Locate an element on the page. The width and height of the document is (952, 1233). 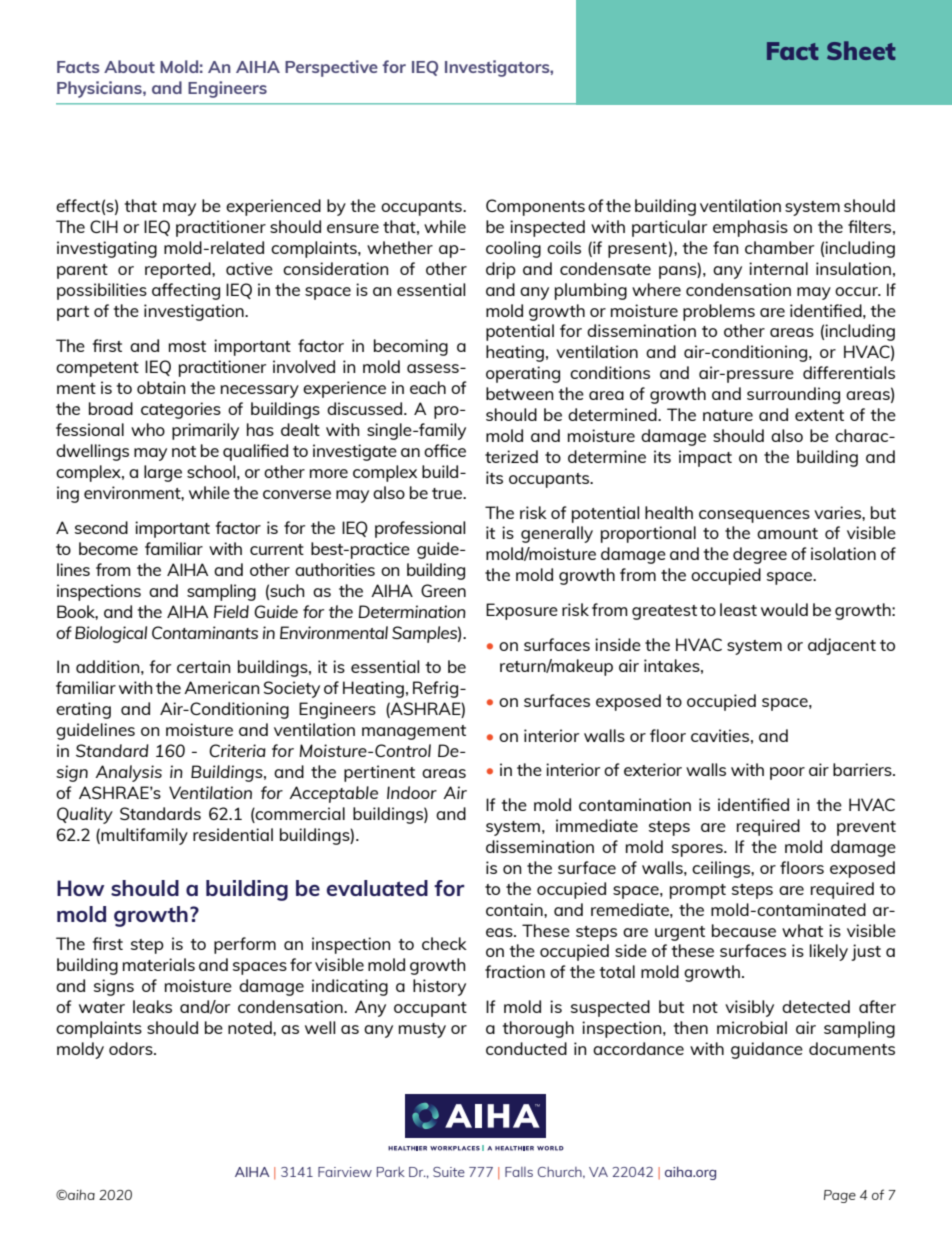
odors is located at coordinates (132, 1048).
